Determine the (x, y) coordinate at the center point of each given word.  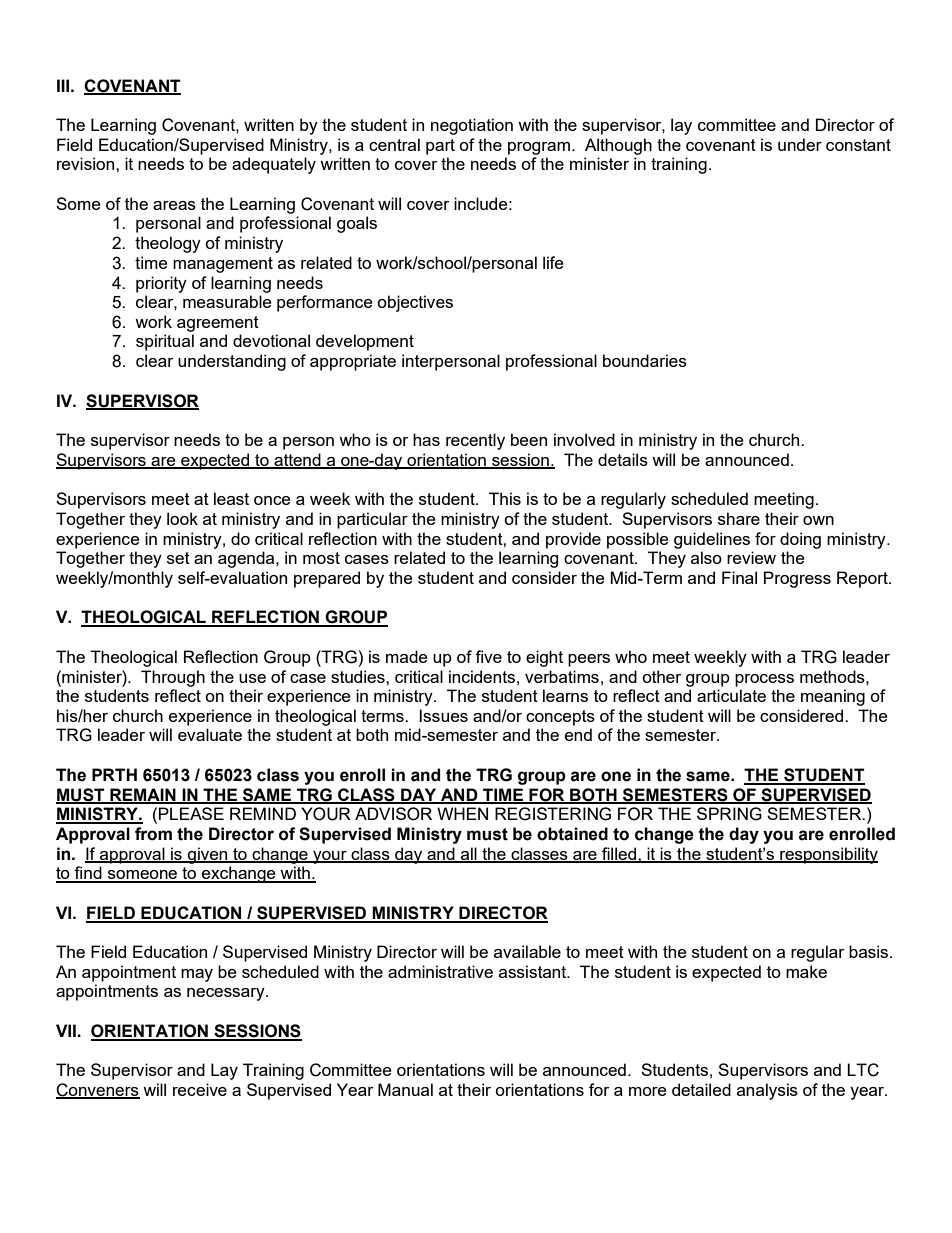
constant (858, 145)
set (178, 558)
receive (200, 1089)
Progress (797, 579)
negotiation (472, 126)
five (488, 656)
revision (87, 163)
